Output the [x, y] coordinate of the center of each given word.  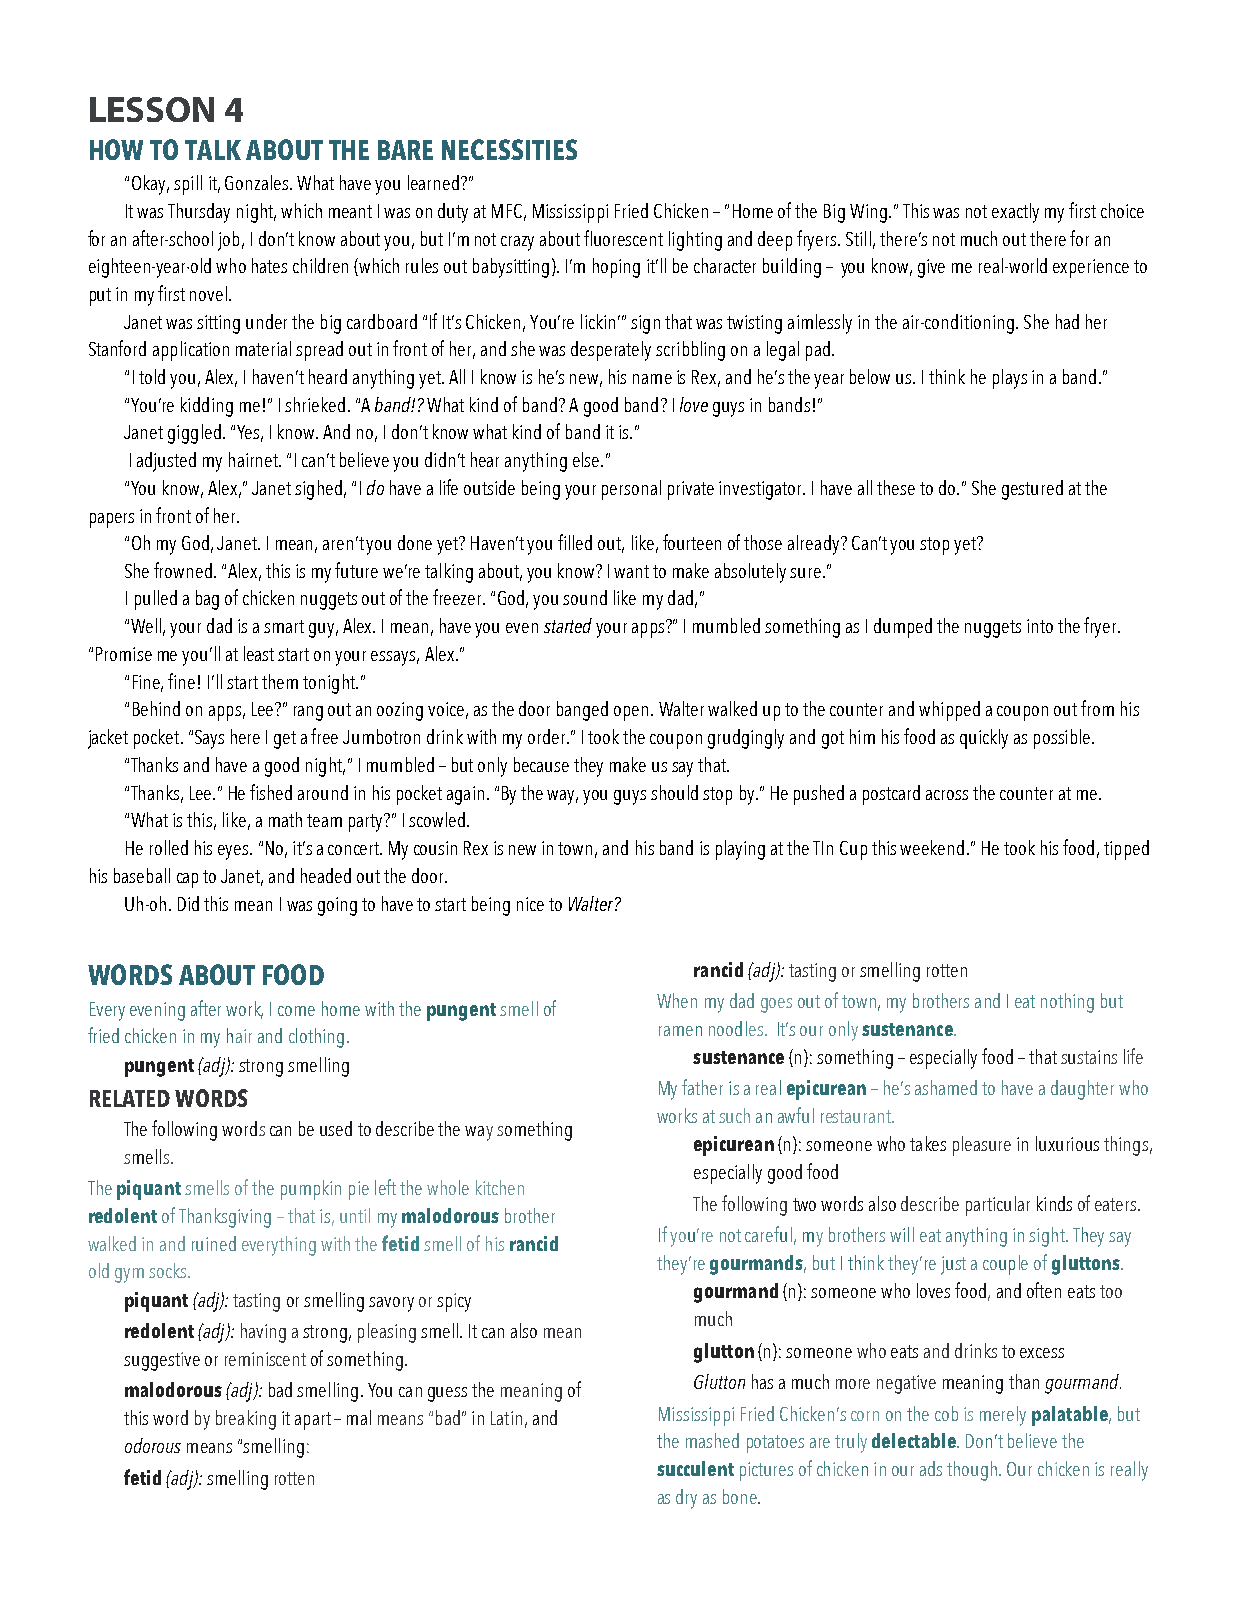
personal [631, 490]
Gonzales [258, 182]
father [702, 1087]
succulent [695, 1468]
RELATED [130, 1098]
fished [271, 792]
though [973, 1471]
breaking [246, 1420]
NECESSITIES [509, 149]
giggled [194, 434]
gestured [1032, 490]
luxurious [1067, 1143]
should [674, 792]
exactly [1015, 213]
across [947, 795]
